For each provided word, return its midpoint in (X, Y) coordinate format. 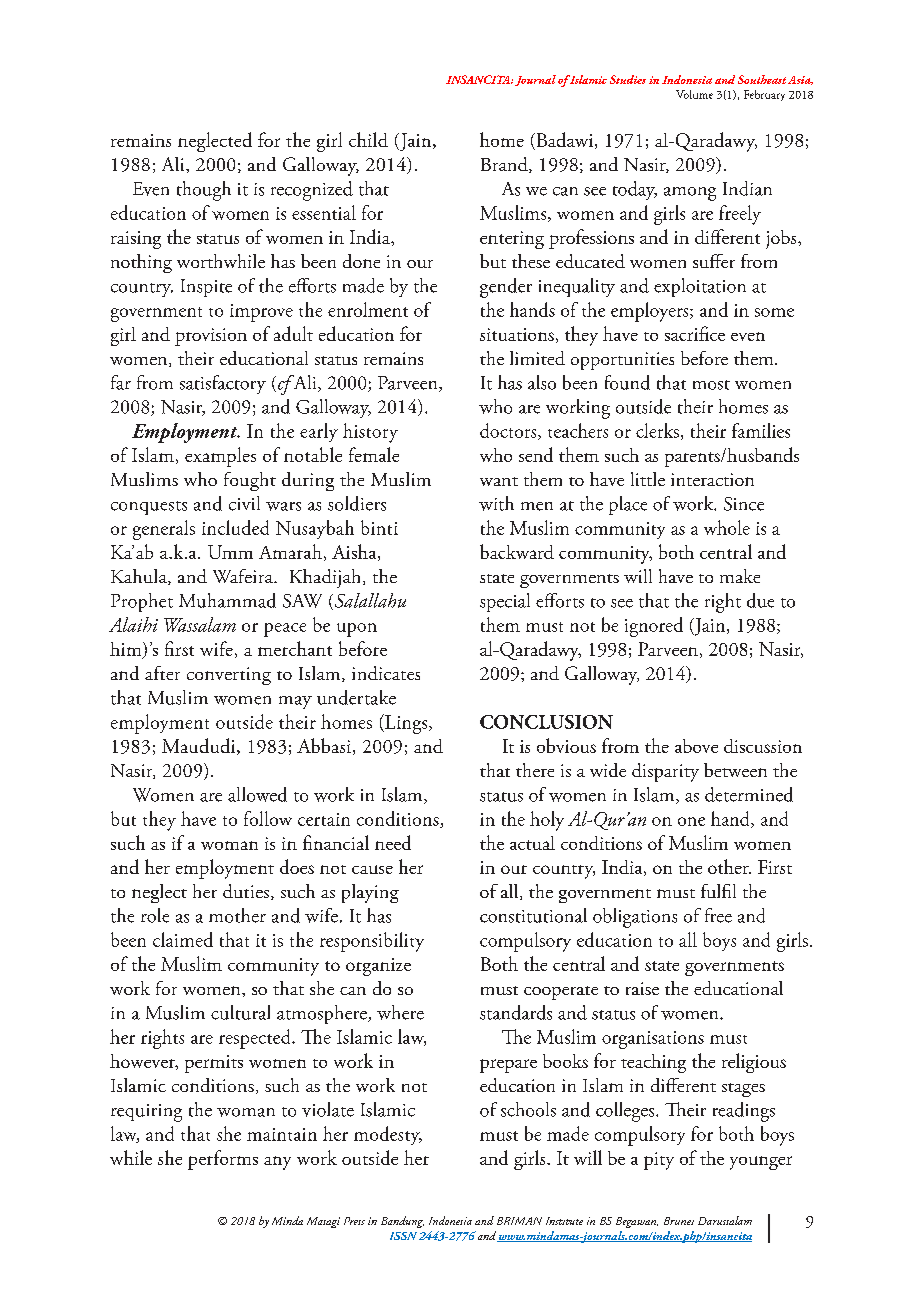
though (204, 191)
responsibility (372, 942)
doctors (509, 431)
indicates (386, 673)
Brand (505, 165)
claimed (183, 939)
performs (223, 1160)
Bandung (402, 1222)
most (711, 385)
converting (229, 676)
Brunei (679, 1221)
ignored (654, 627)
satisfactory (223, 384)
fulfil (718, 891)
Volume (694, 94)
